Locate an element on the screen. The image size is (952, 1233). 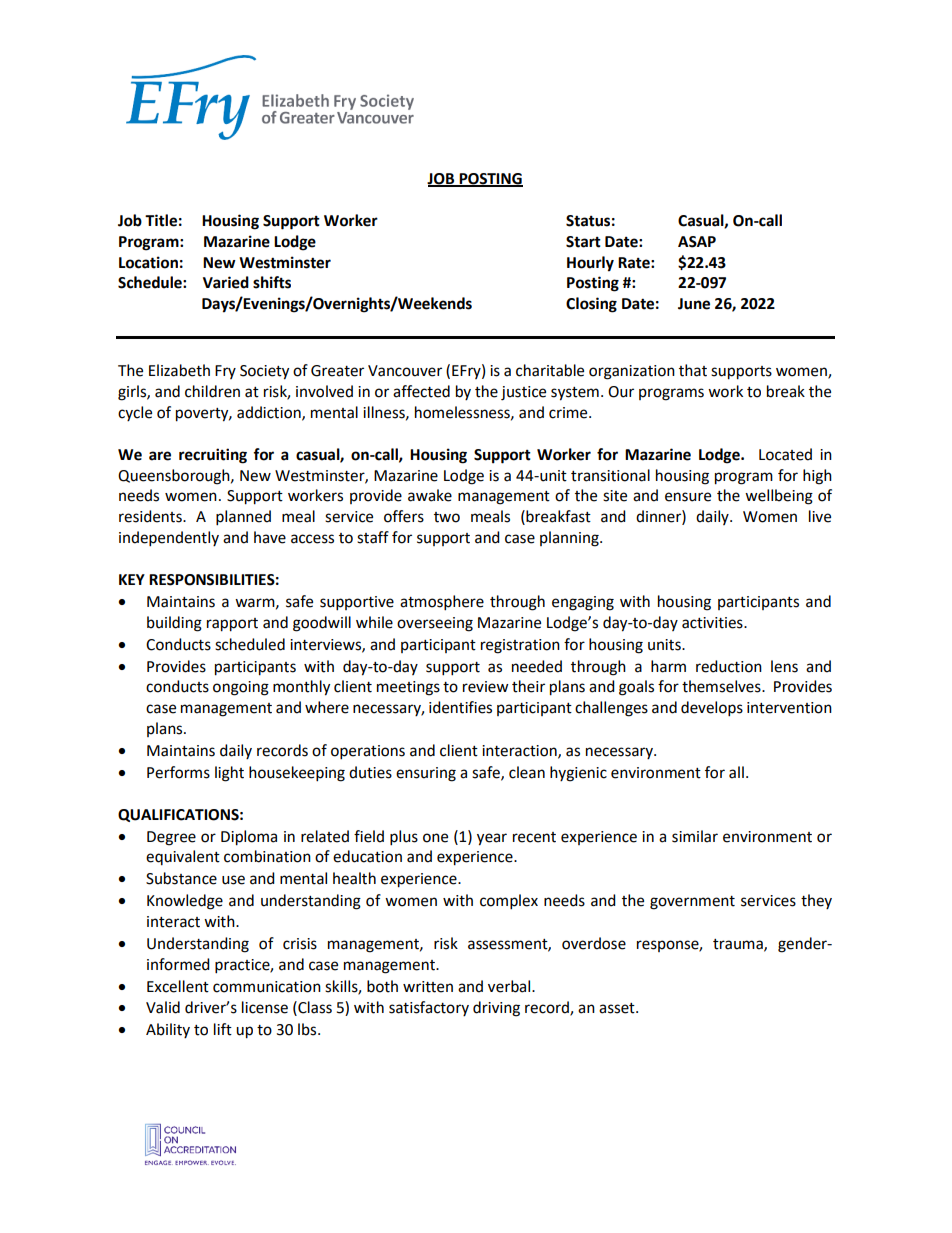
similar is located at coordinates (695, 836).
